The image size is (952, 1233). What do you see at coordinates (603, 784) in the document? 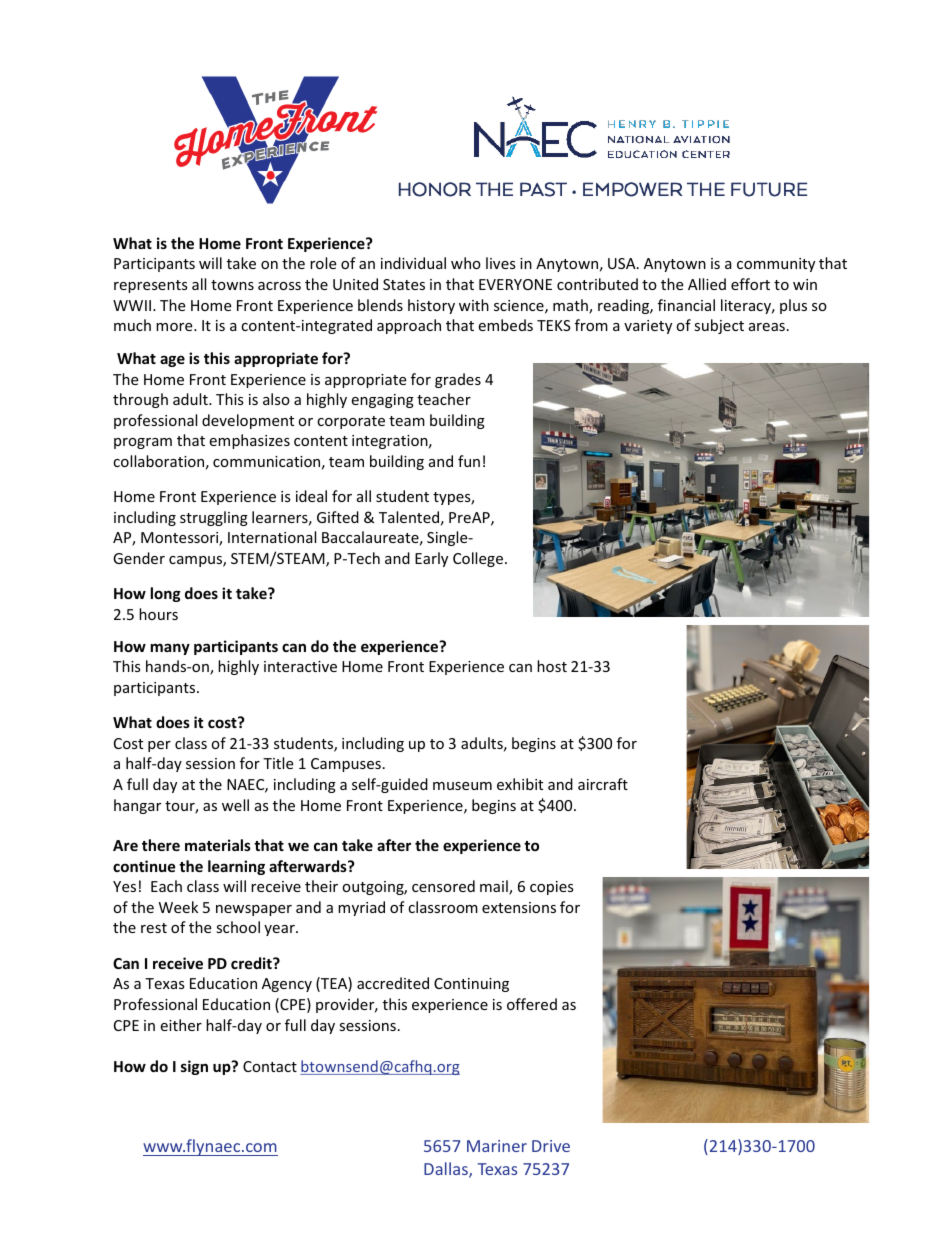
I see `aircraft` at bounding box center [603, 784].
